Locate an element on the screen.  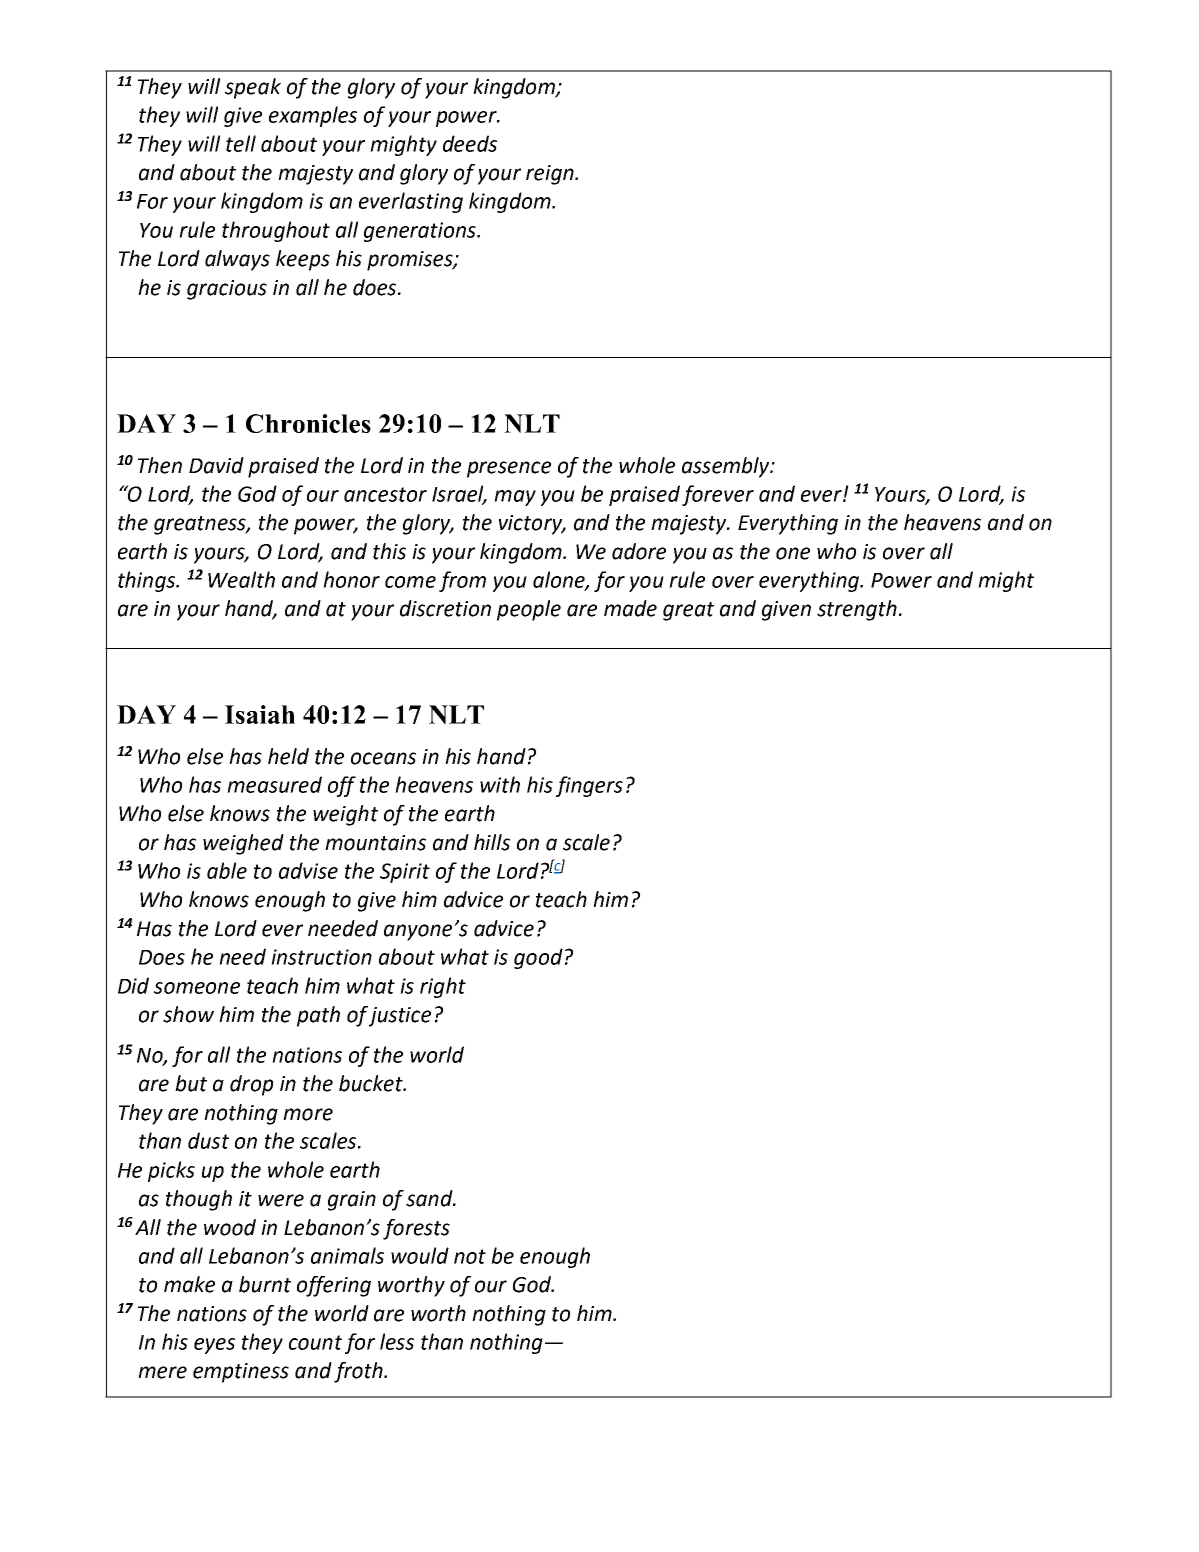
reign is located at coordinates (551, 175).
